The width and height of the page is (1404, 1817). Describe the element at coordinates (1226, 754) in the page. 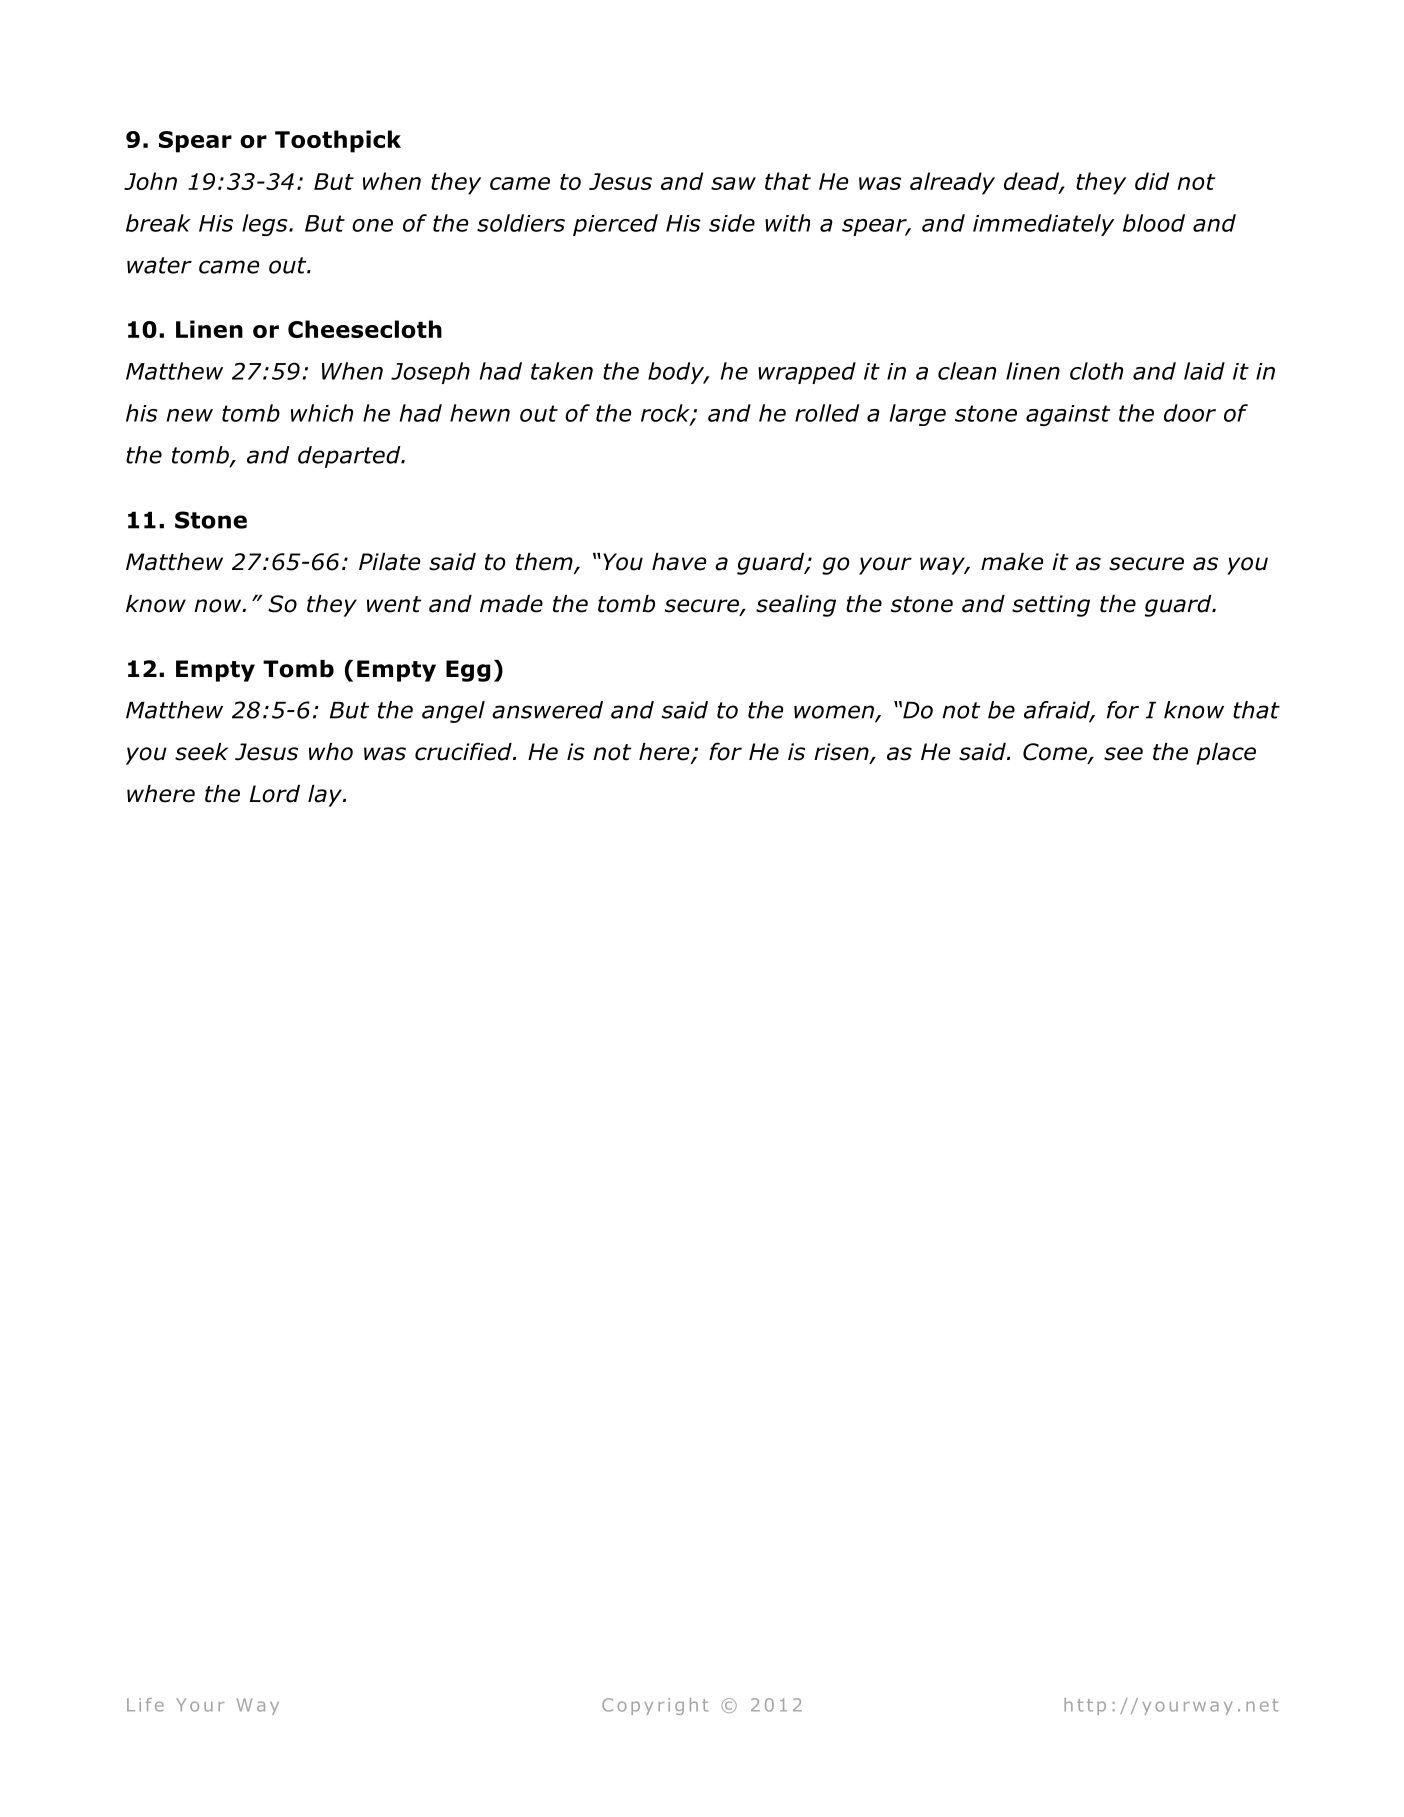

I see `place` at that location.
